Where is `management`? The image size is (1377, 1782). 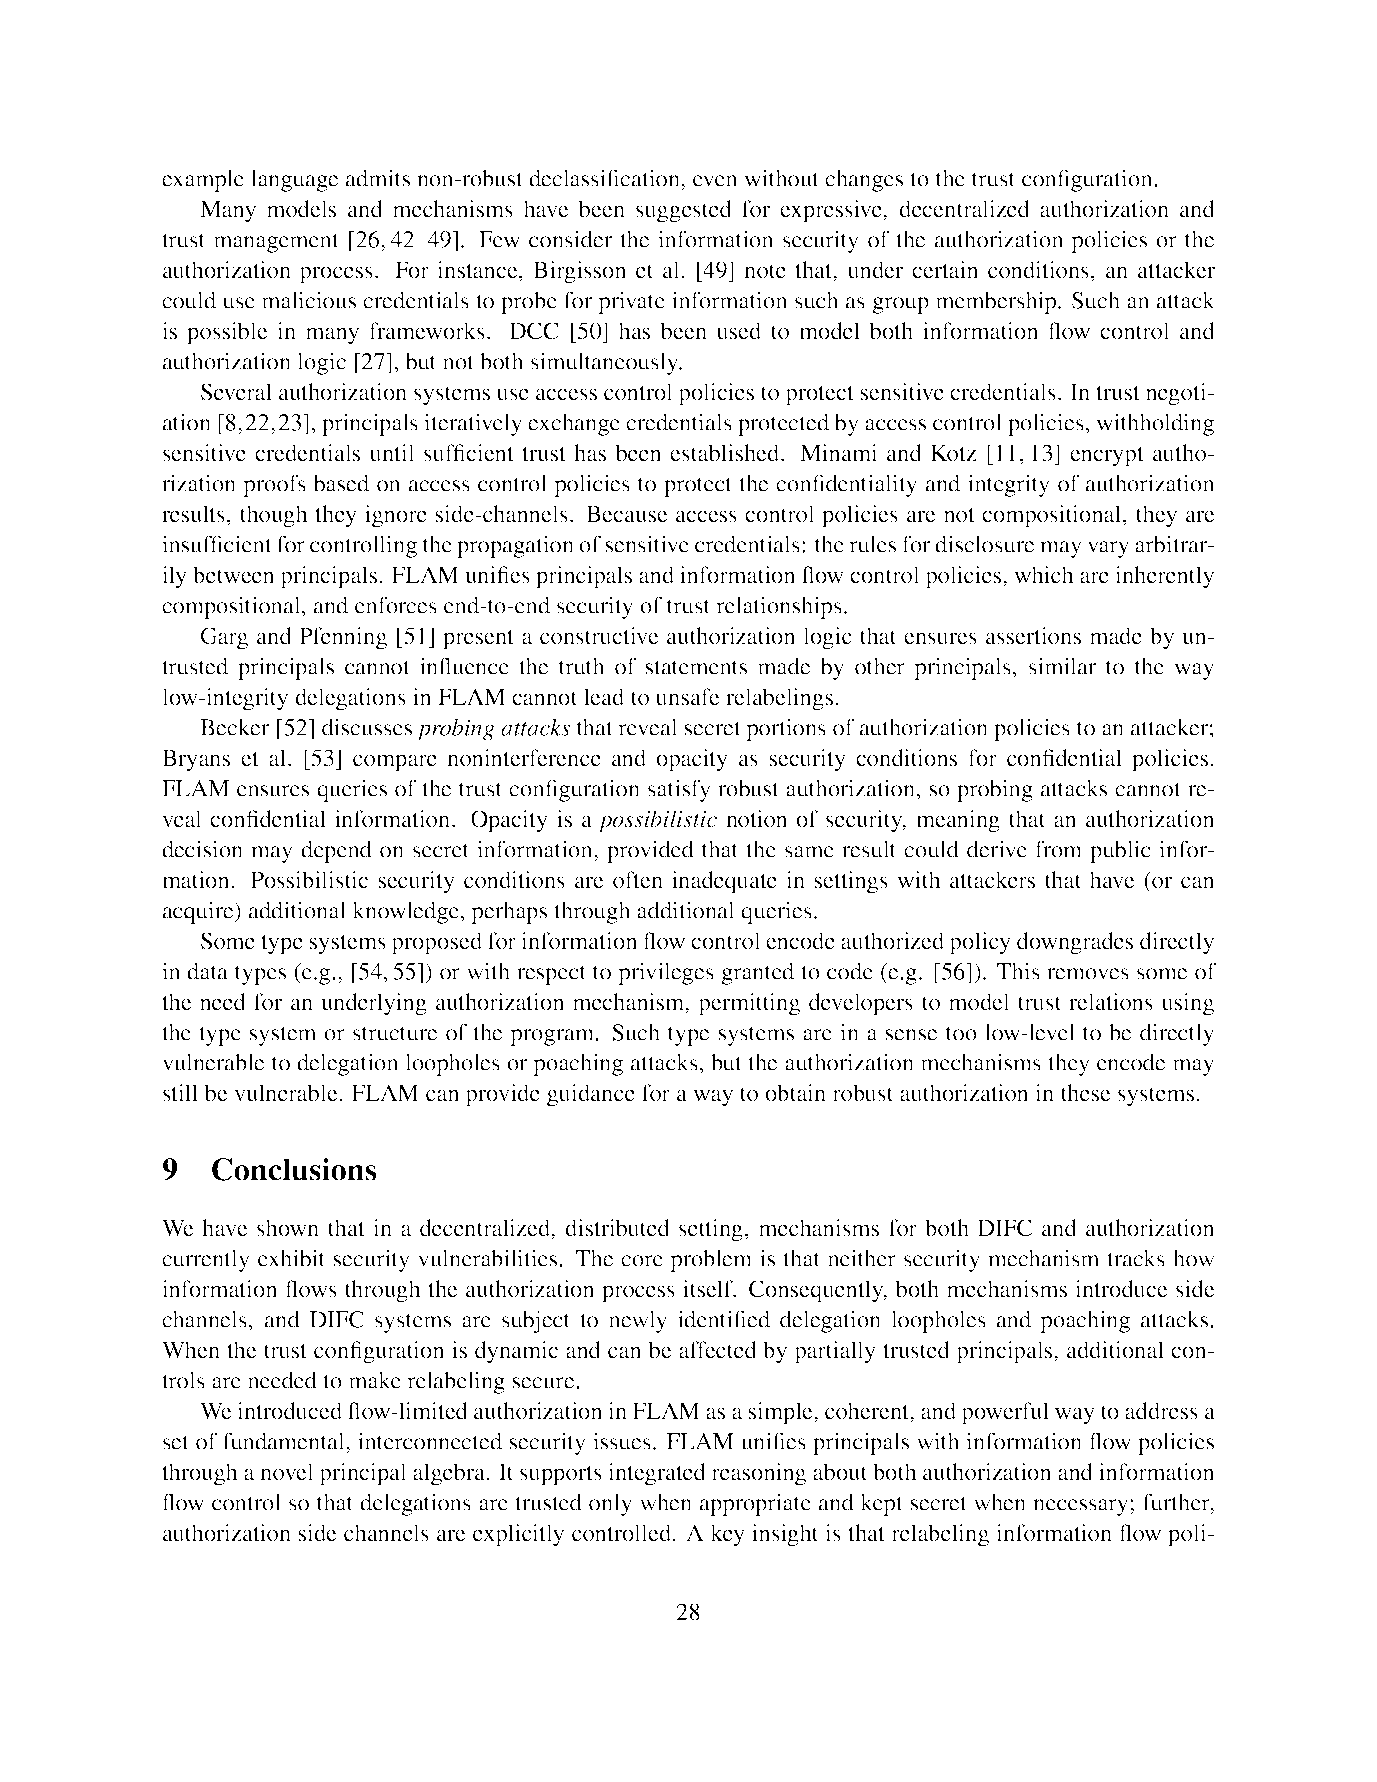 management is located at coordinates (276, 243).
